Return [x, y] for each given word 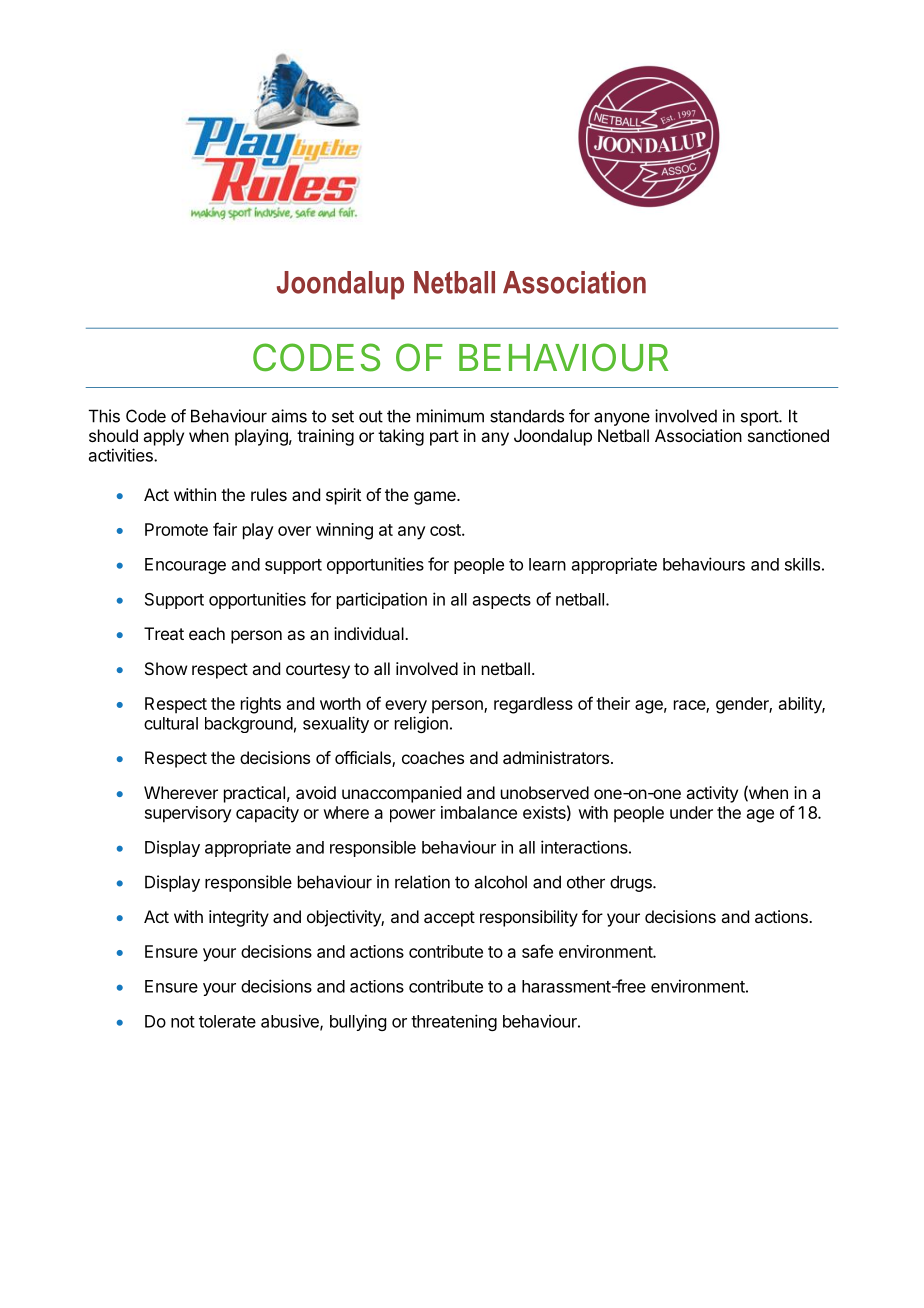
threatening [454, 1022]
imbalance [479, 812]
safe [537, 951]
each [207, 633]
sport [760, 418]
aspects [502, 601]
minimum [450, 416]
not [183, 1022]
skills [802, 564]
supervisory [188, 814]
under [691, 812]
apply [163, 437]
